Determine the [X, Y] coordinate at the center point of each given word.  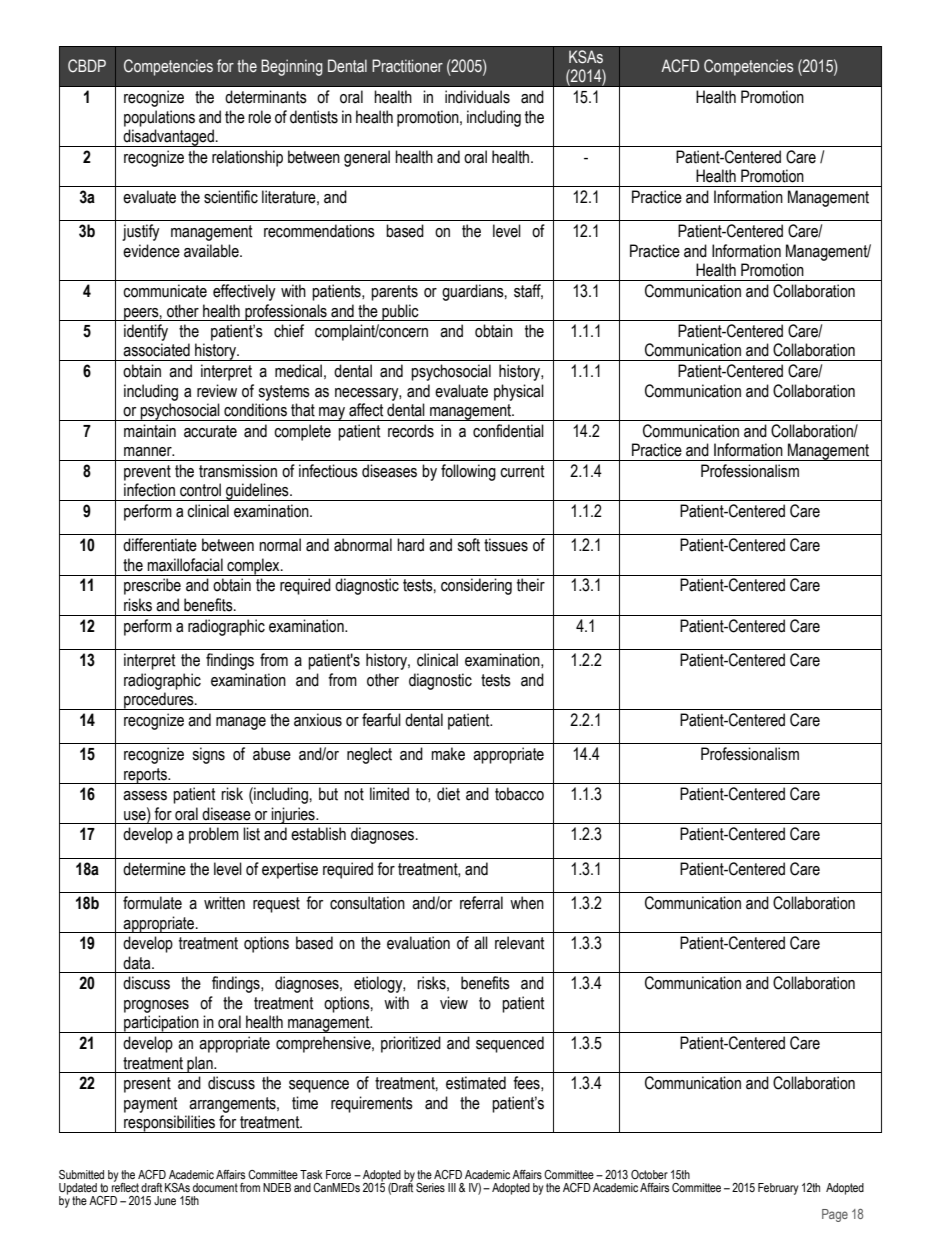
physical [519, 392]
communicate [165, 291]
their [531, 585]
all [481, 943]
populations [159, 118]
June [165, 1200]
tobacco [519, 794]
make [448, 754]
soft [468, 545]
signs [208, 755]
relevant [520, 943]
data [138, 963]
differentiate [160, 545]
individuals [477, 97]
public [400, 312]
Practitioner [407, 66]
